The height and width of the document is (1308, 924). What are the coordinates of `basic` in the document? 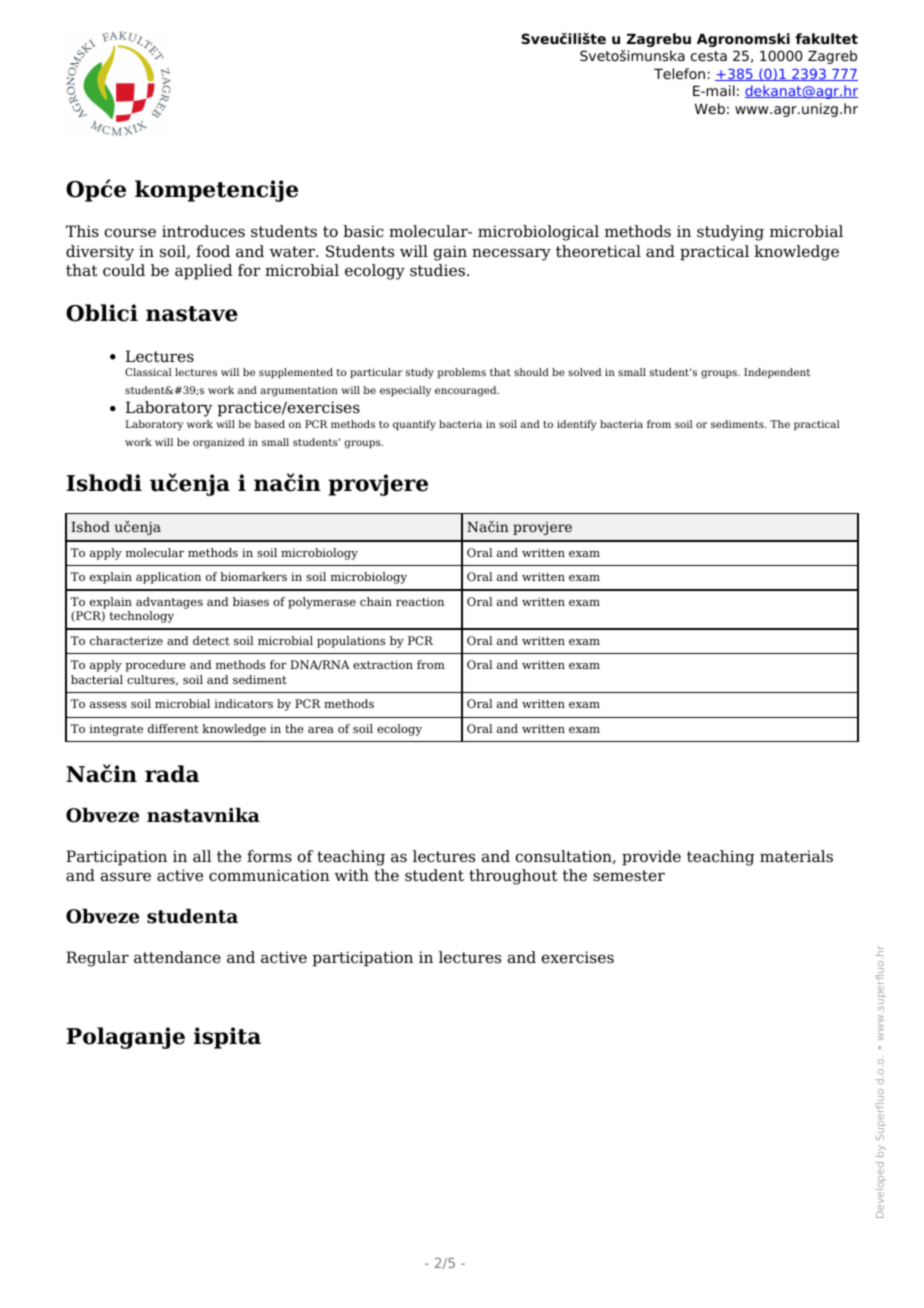 It's located at (363, 231).
